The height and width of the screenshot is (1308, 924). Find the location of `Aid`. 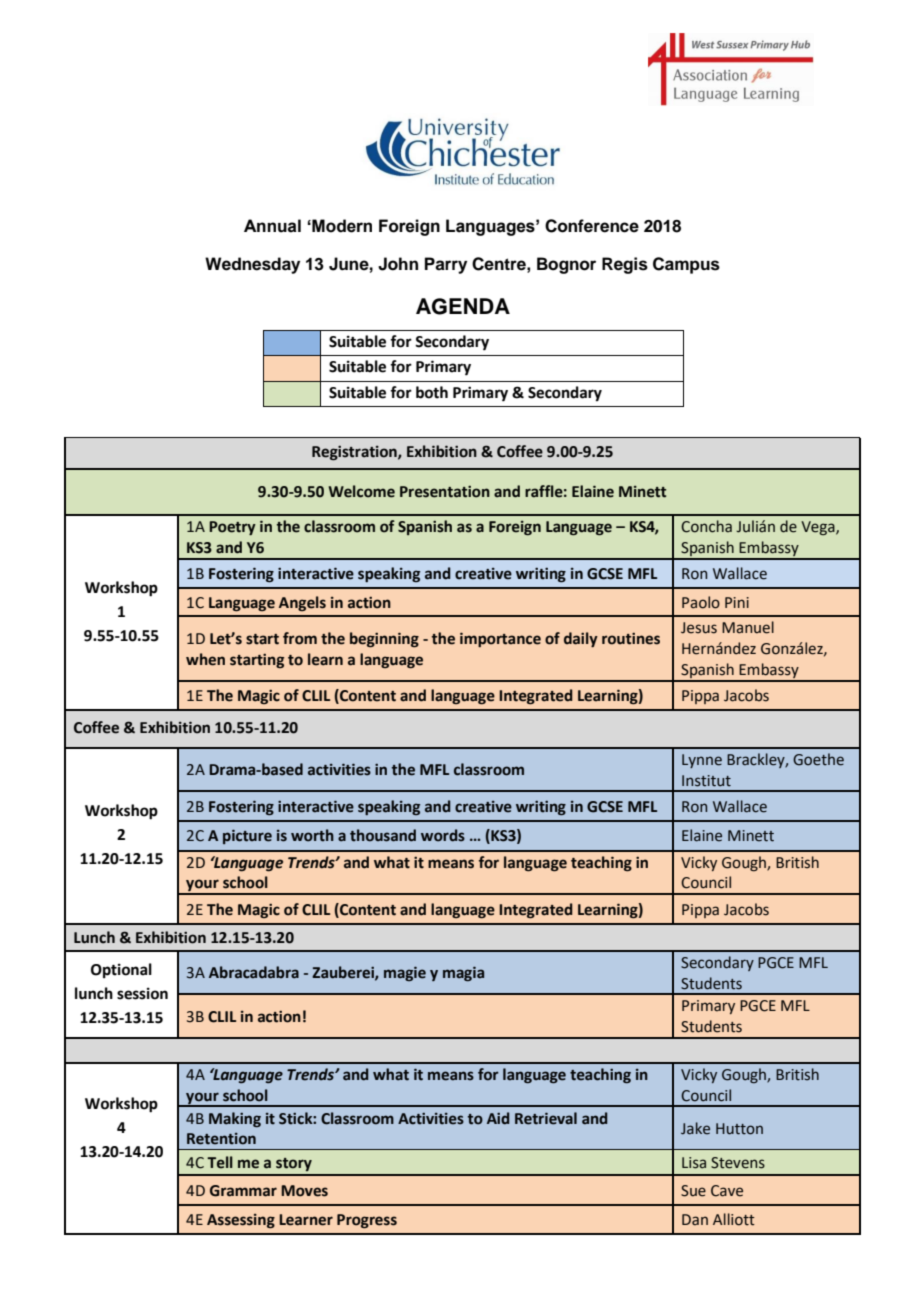

Aid is located at coordinates (498, 1118).
